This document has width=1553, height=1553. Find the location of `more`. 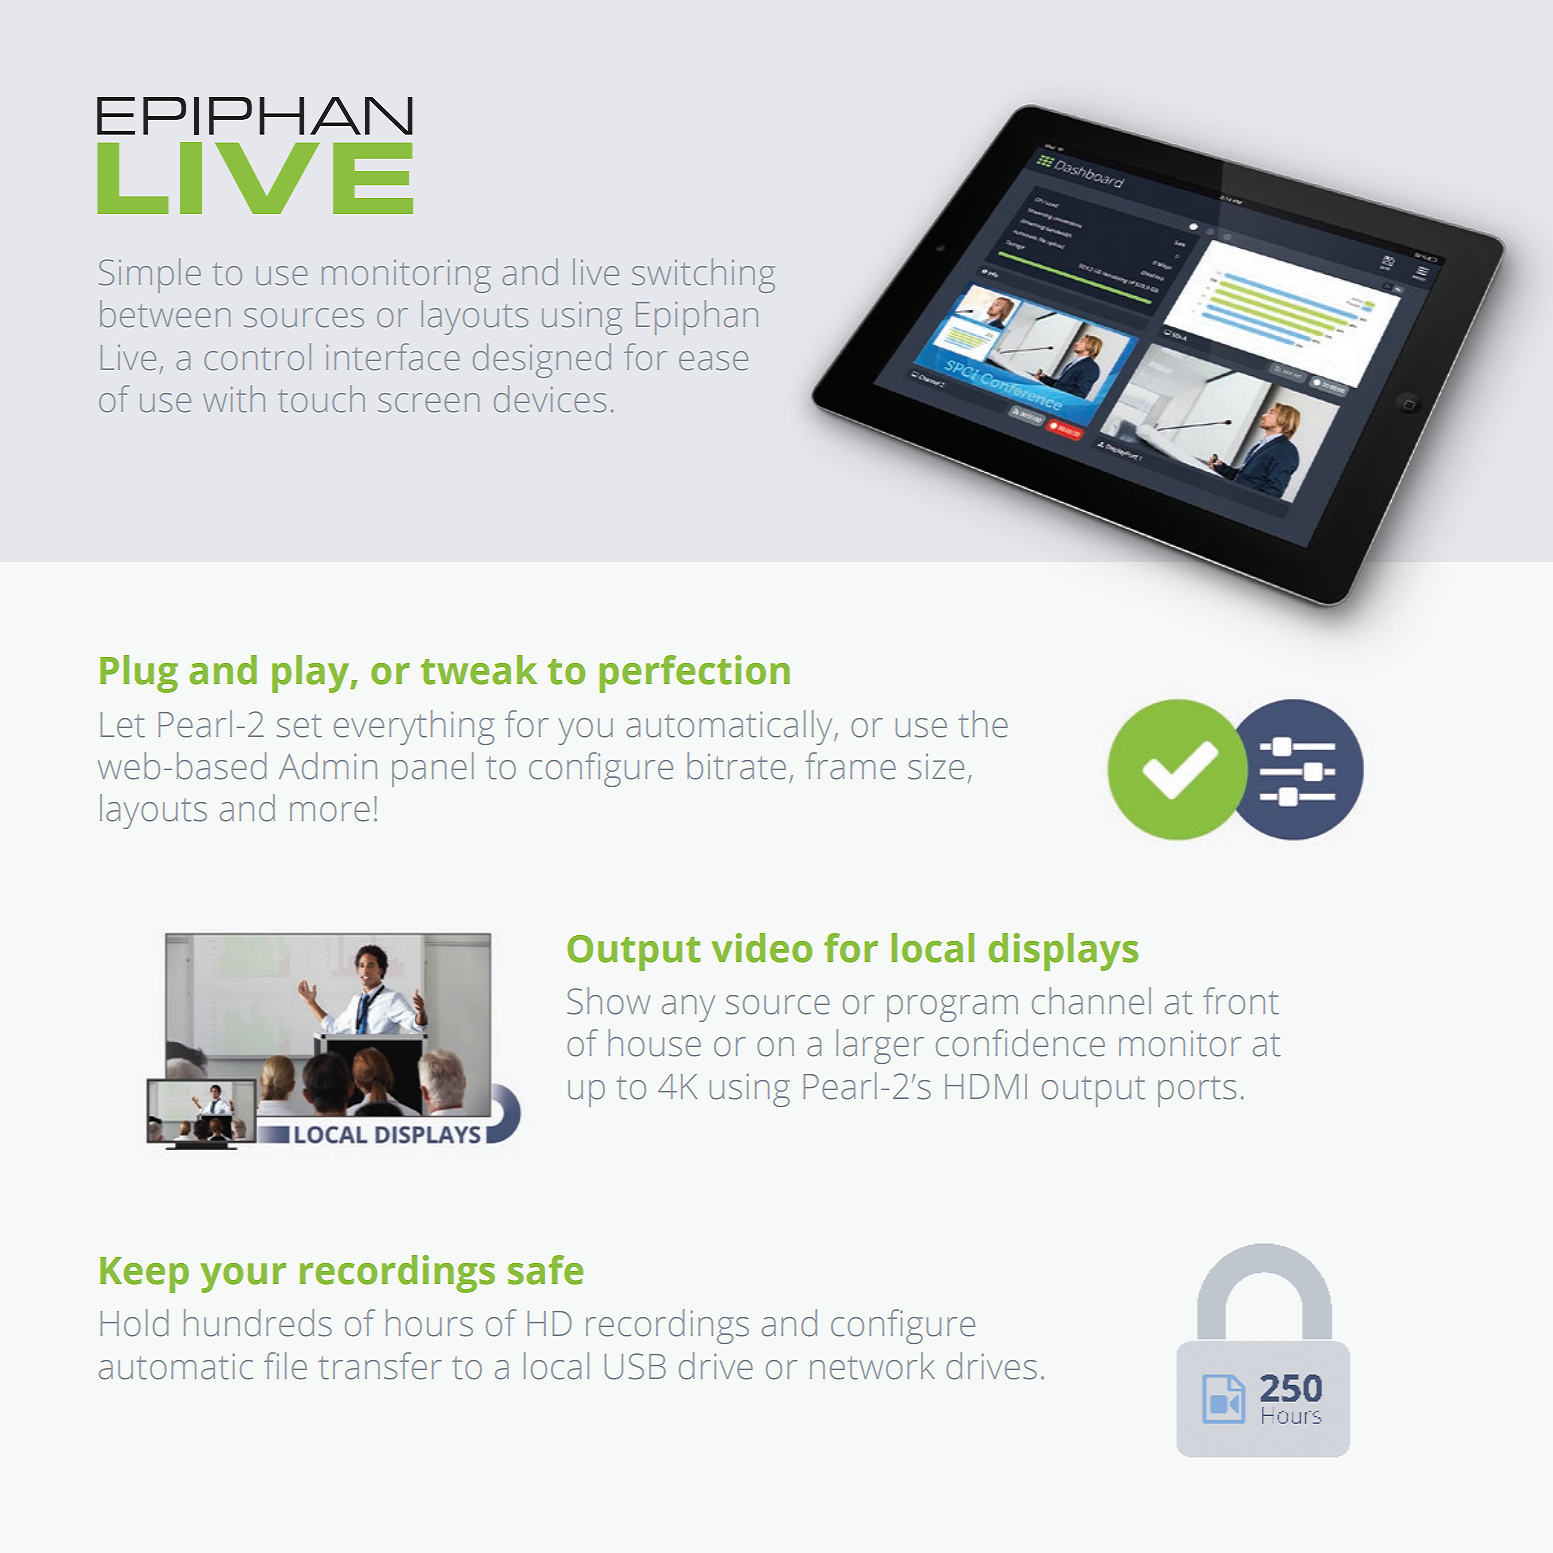

more is located at coordinates (330, 812).
